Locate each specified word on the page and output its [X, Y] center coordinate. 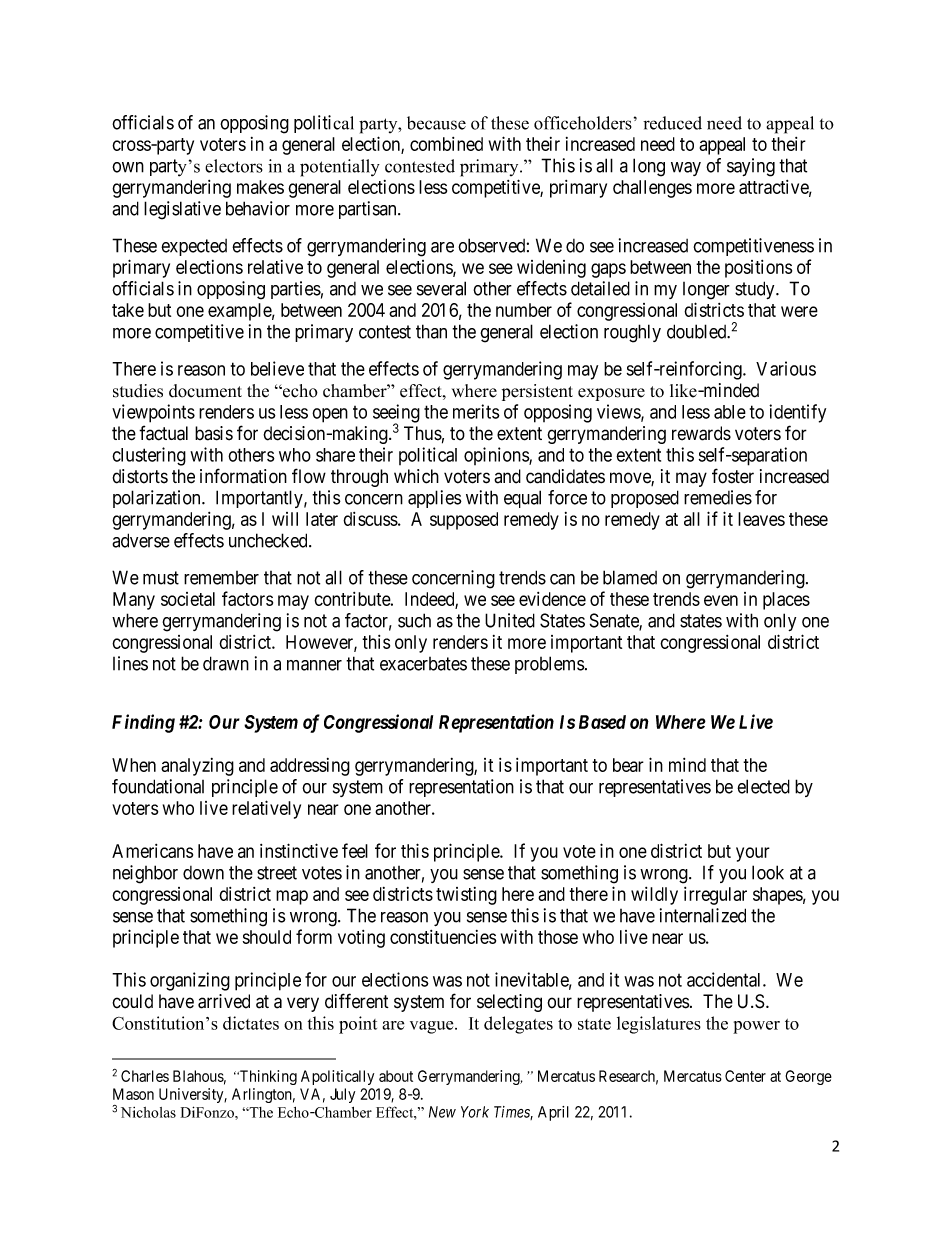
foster [733, 476]
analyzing [197, 767]
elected [763, 786]
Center [745, 1076]
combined [446, 144]
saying [751, 167]
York [475, 1112]
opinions [497, 456]
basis [214, 433]
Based [602, 722]
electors [234, 166]
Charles [145, 1076]
